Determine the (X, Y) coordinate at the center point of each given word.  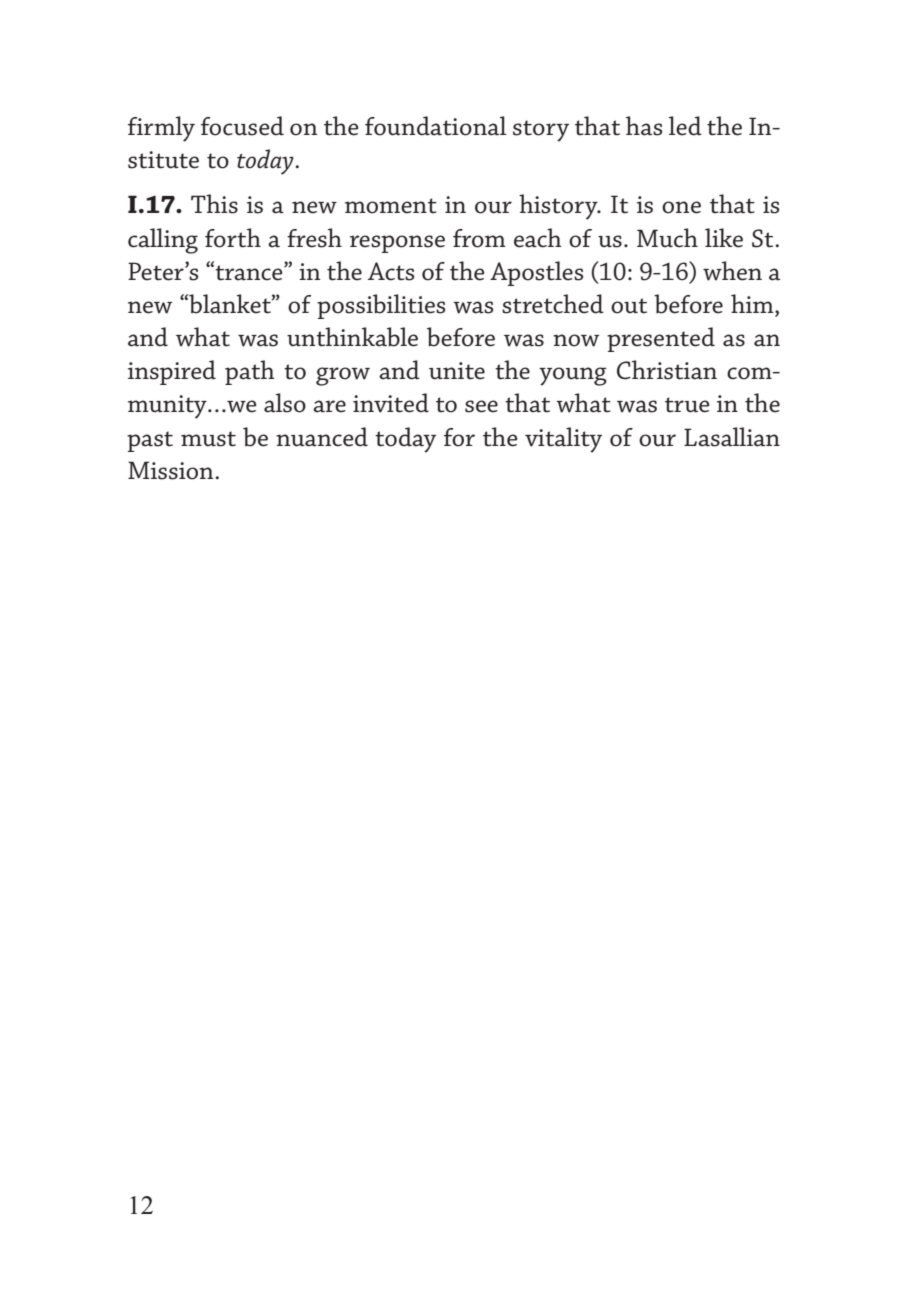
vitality (563, 440)
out (629, 306)
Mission (172, 470)
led (685, 126)
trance (249, 273)
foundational (435, 126)
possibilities (381, 306)
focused (242, 126)
